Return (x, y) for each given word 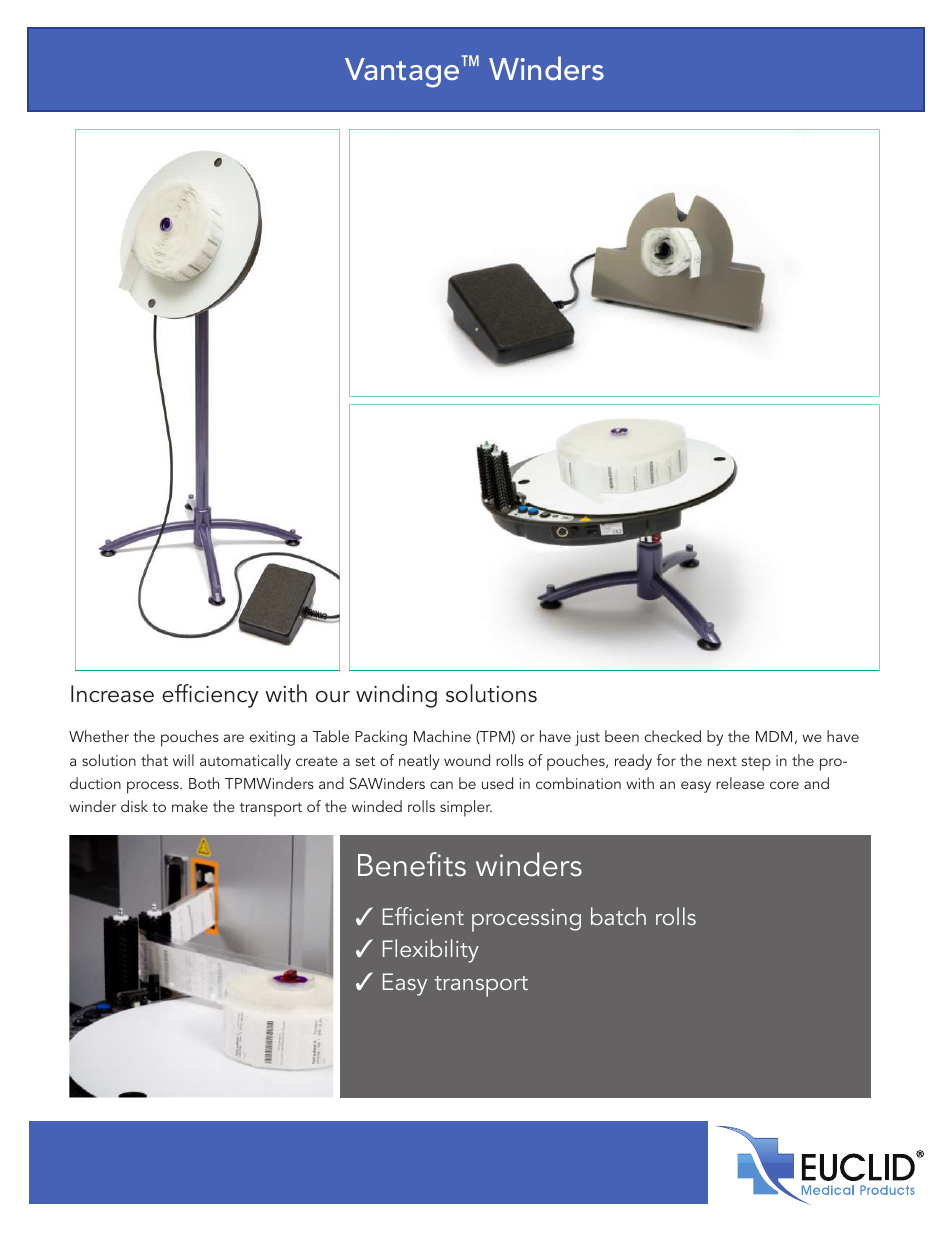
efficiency (210, 696)
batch (618, 916)
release (740, 783)
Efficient (423, 916)
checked (672, 736)
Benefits (412, 864)
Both (204, 783)
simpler (466, 808)
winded (377, 806)
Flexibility (431, 951)
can (441, 785)
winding (396, 696)
